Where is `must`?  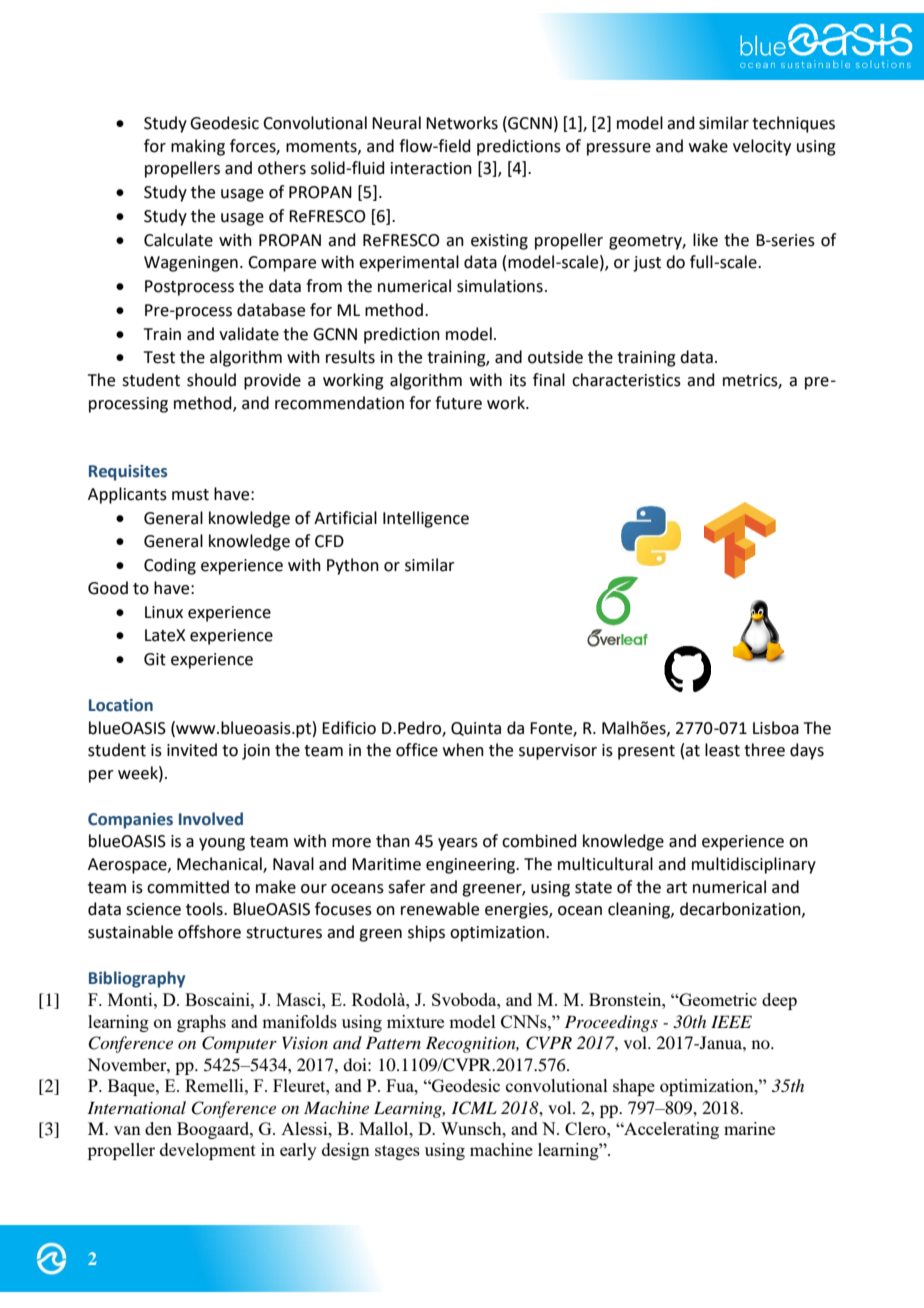 must is located at coordinates (190, 495).
